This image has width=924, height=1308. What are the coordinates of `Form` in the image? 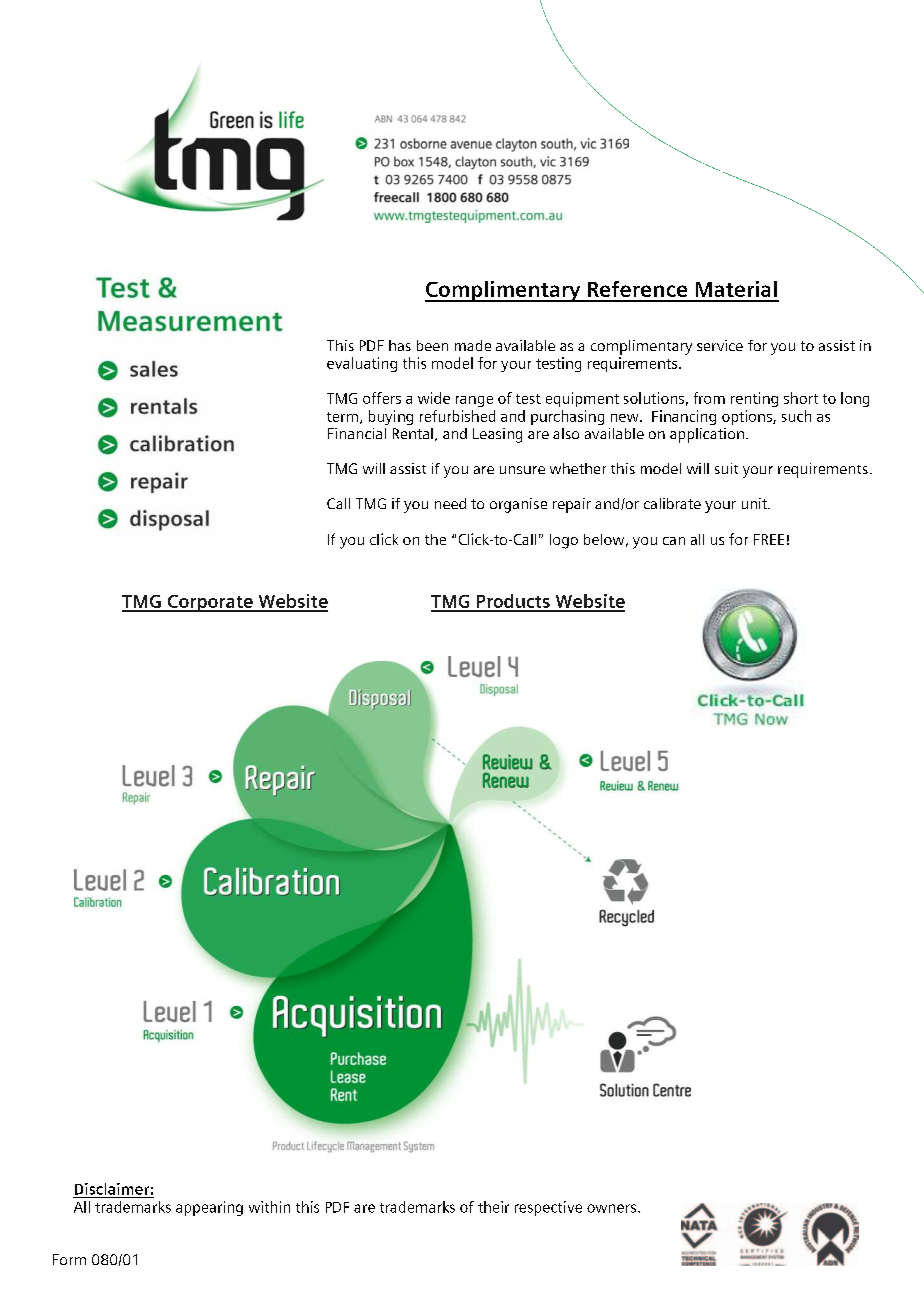 It's located at (69, 1259).
